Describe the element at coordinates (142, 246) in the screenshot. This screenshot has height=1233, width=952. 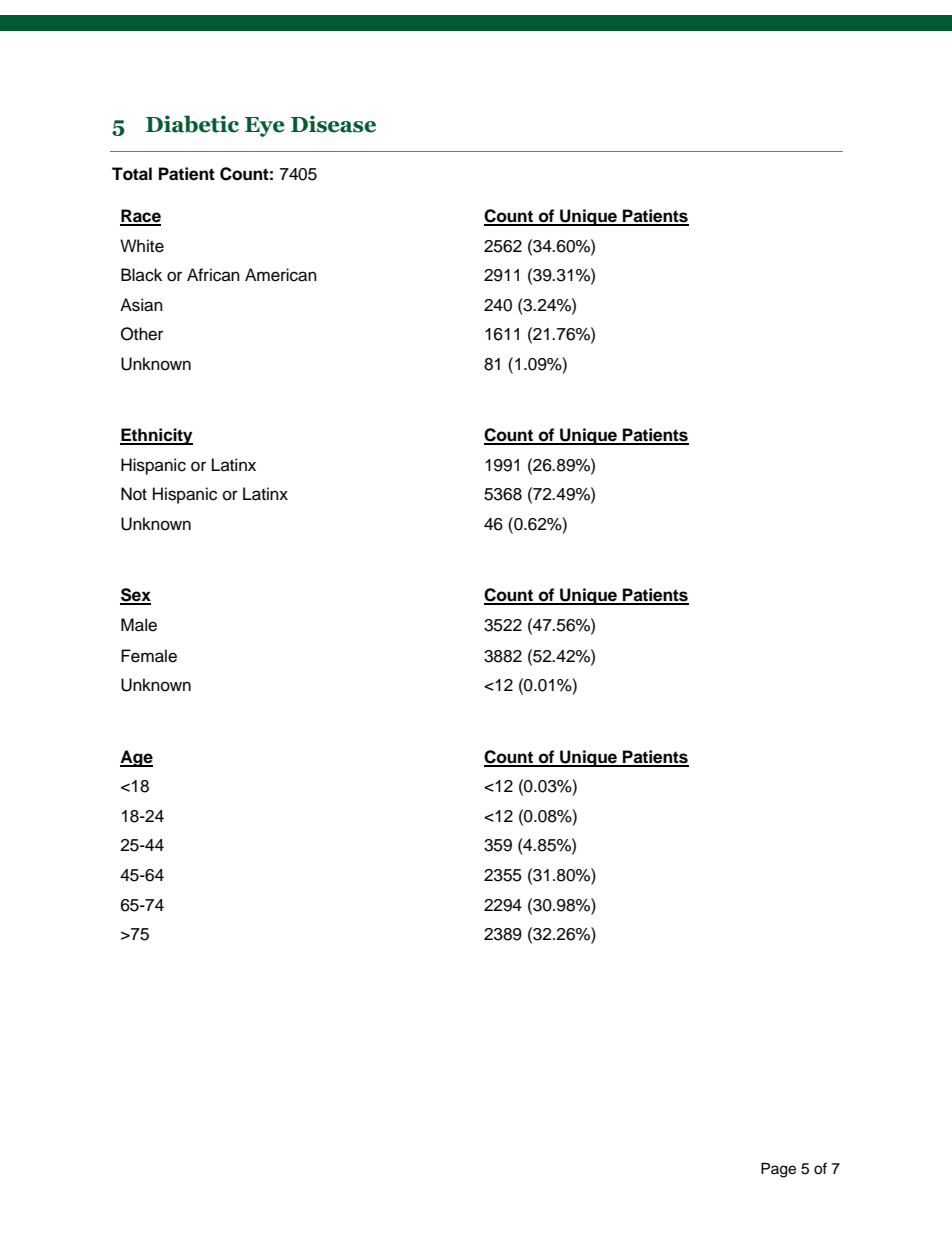
I see `White` at that location.
